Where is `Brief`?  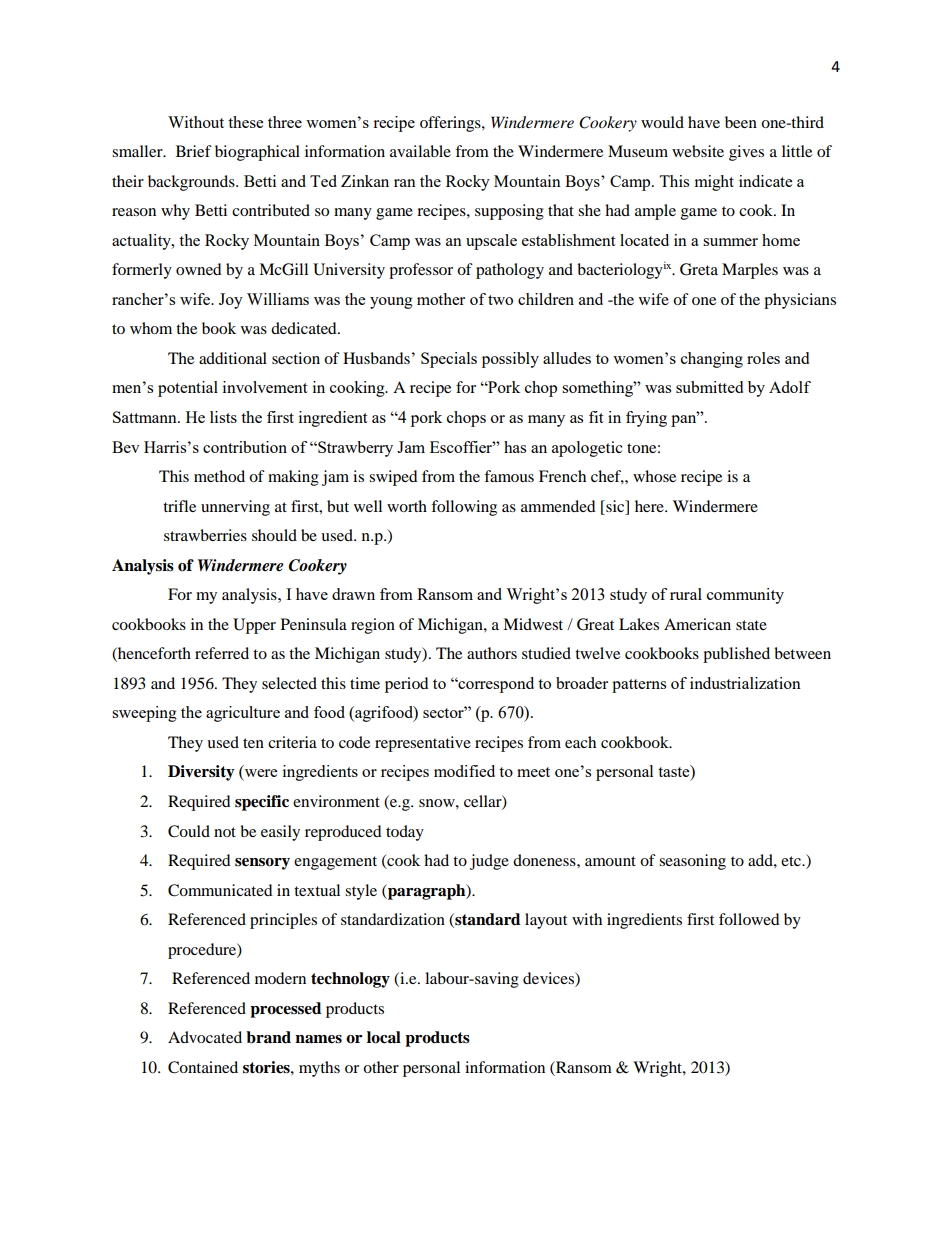
Brief is located at coordinates (194, 151).
